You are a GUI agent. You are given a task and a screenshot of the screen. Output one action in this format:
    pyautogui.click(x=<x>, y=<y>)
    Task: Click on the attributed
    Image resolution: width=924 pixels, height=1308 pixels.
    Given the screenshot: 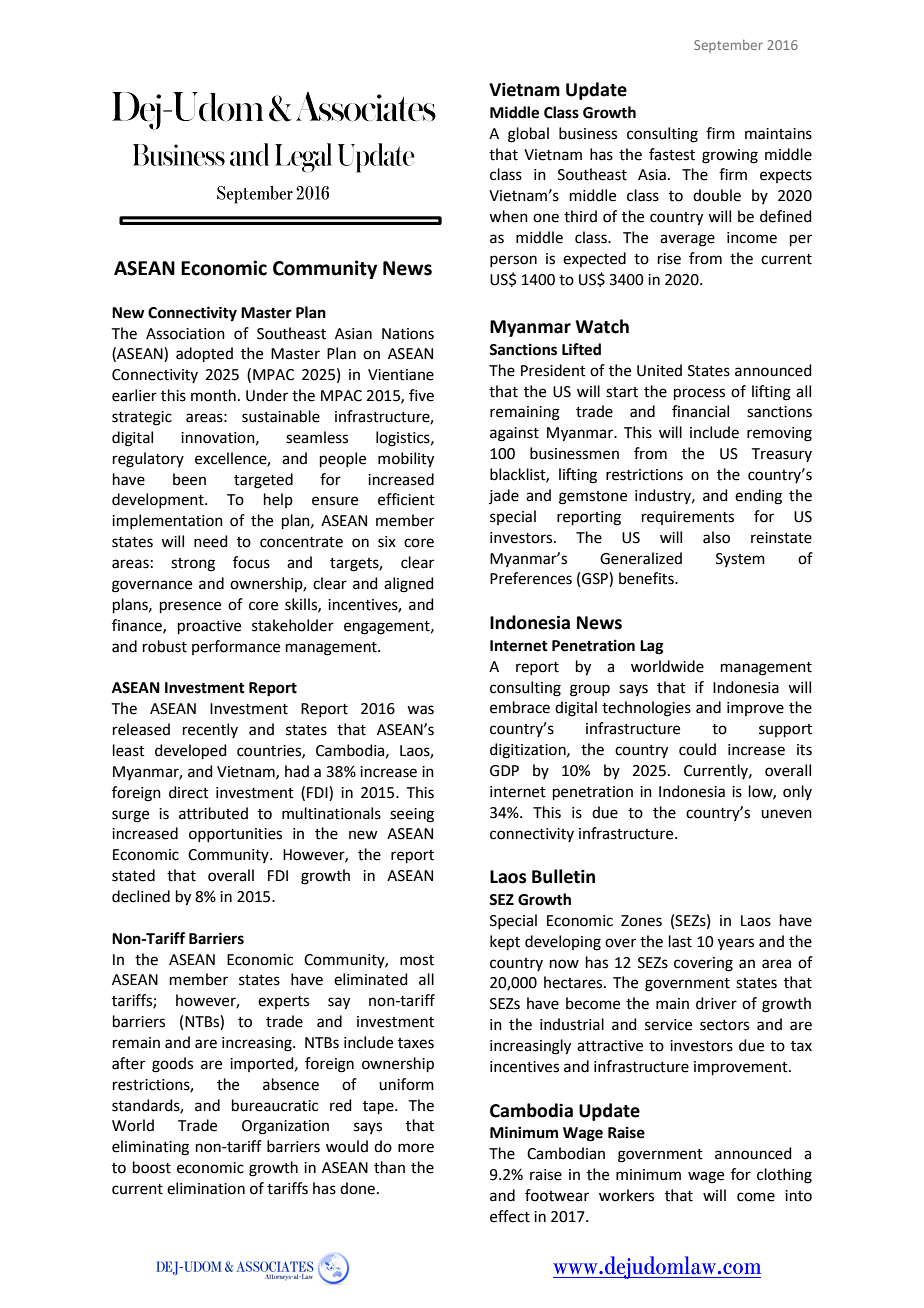 What is the action you would take?
    pyautogui.click(x=213, y=813)
